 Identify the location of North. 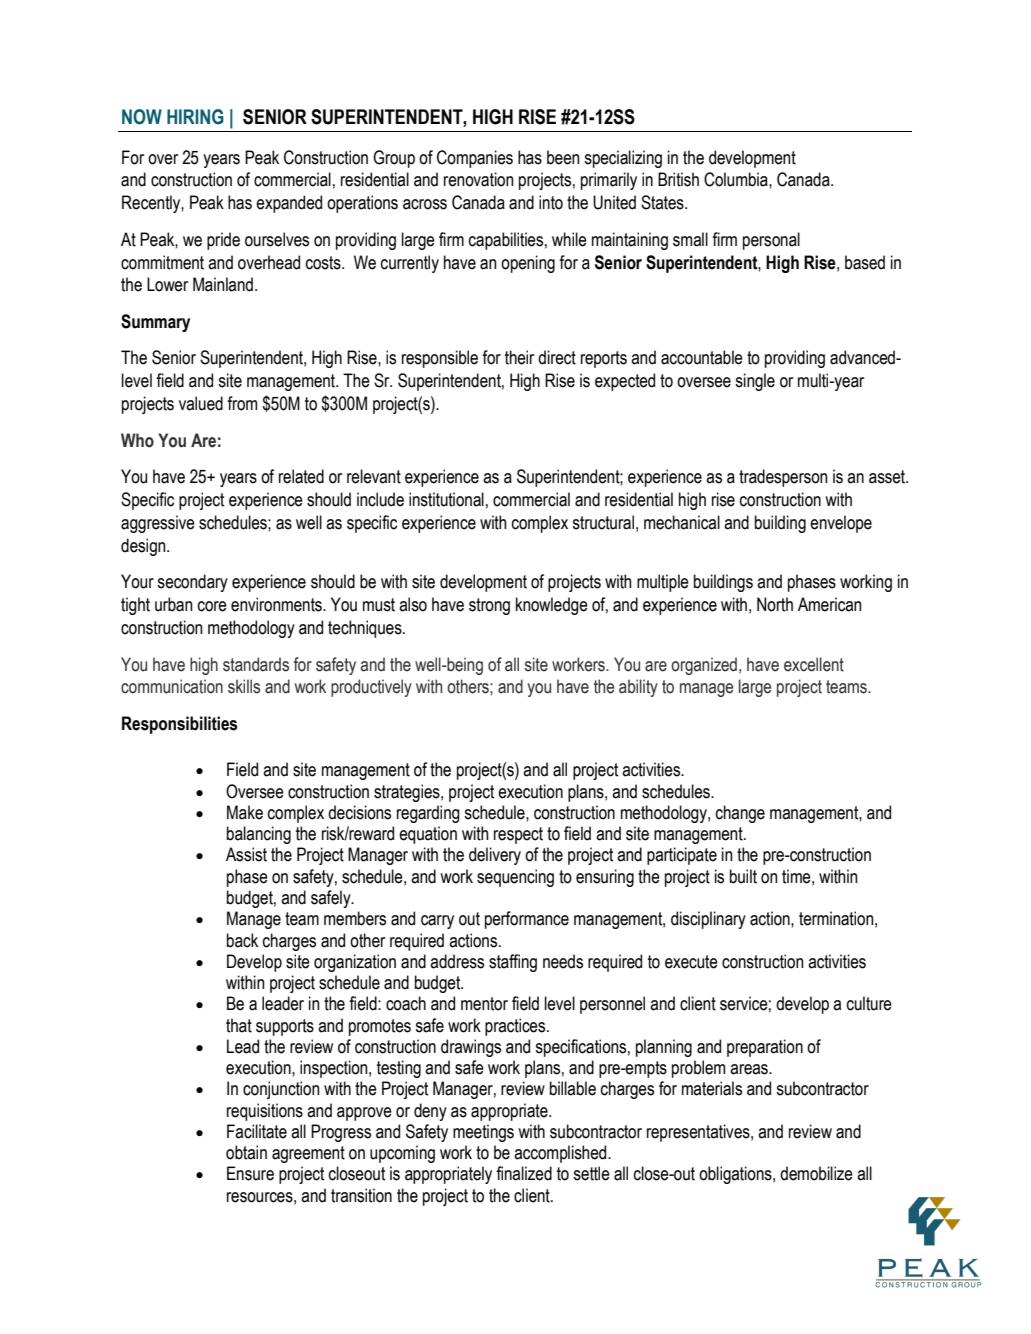
(775, 604).
